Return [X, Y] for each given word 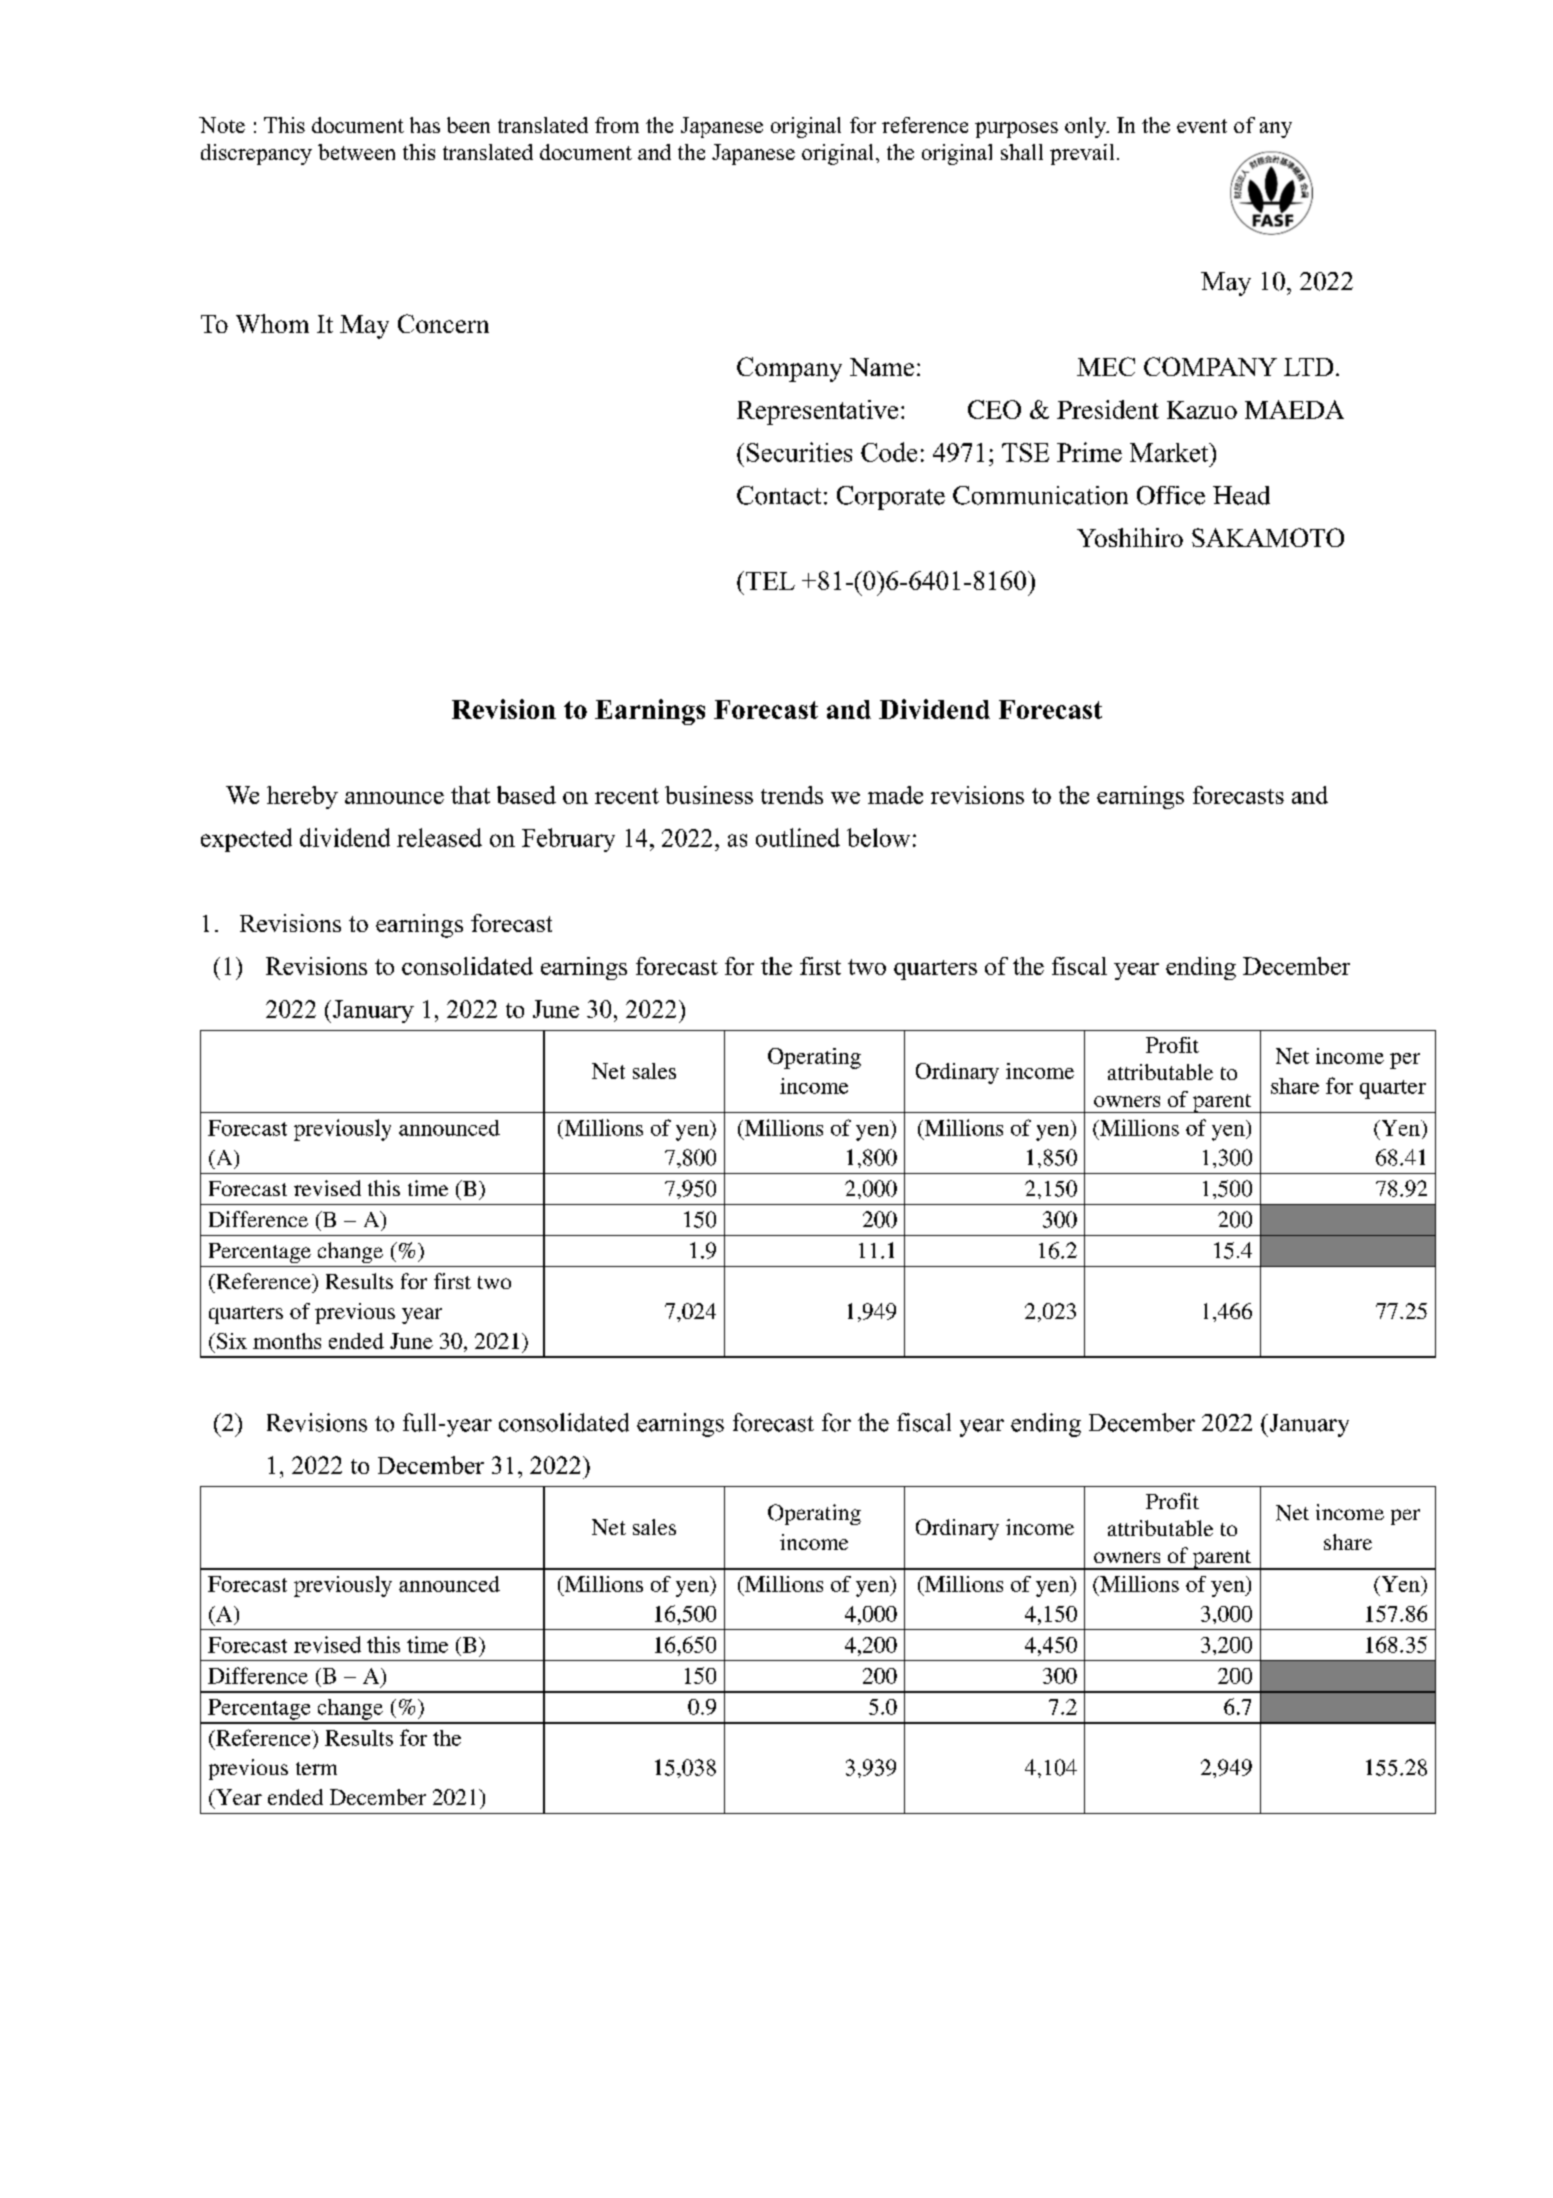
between [356, 152]
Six [230, 1341]
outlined [798, 837]
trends [792, 795]
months [287, 1341]
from [617, 125]
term [316, 1768]
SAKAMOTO [1268, 537]
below [878, 837]
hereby [302, 797]
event [1202, 126]
